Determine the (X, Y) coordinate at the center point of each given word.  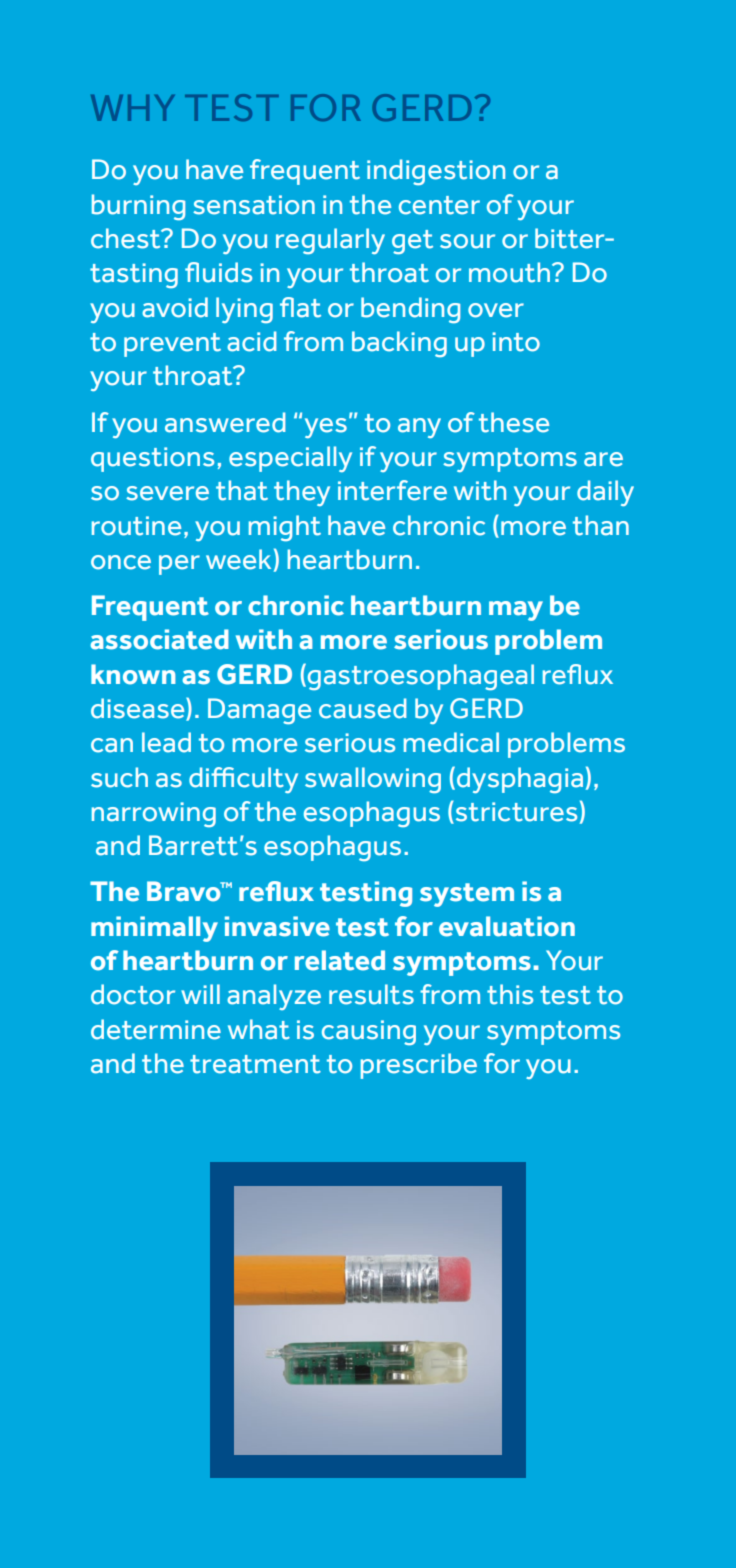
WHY (133, 108)
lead (166, 742)
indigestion (436, 172)
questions (152, 459)
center (439, 205)
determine (156, 1029)
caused (363, 708)
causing (369, 1032)
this (510, 994)
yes (326, 428)
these (514, 422)
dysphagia (518, 779)
